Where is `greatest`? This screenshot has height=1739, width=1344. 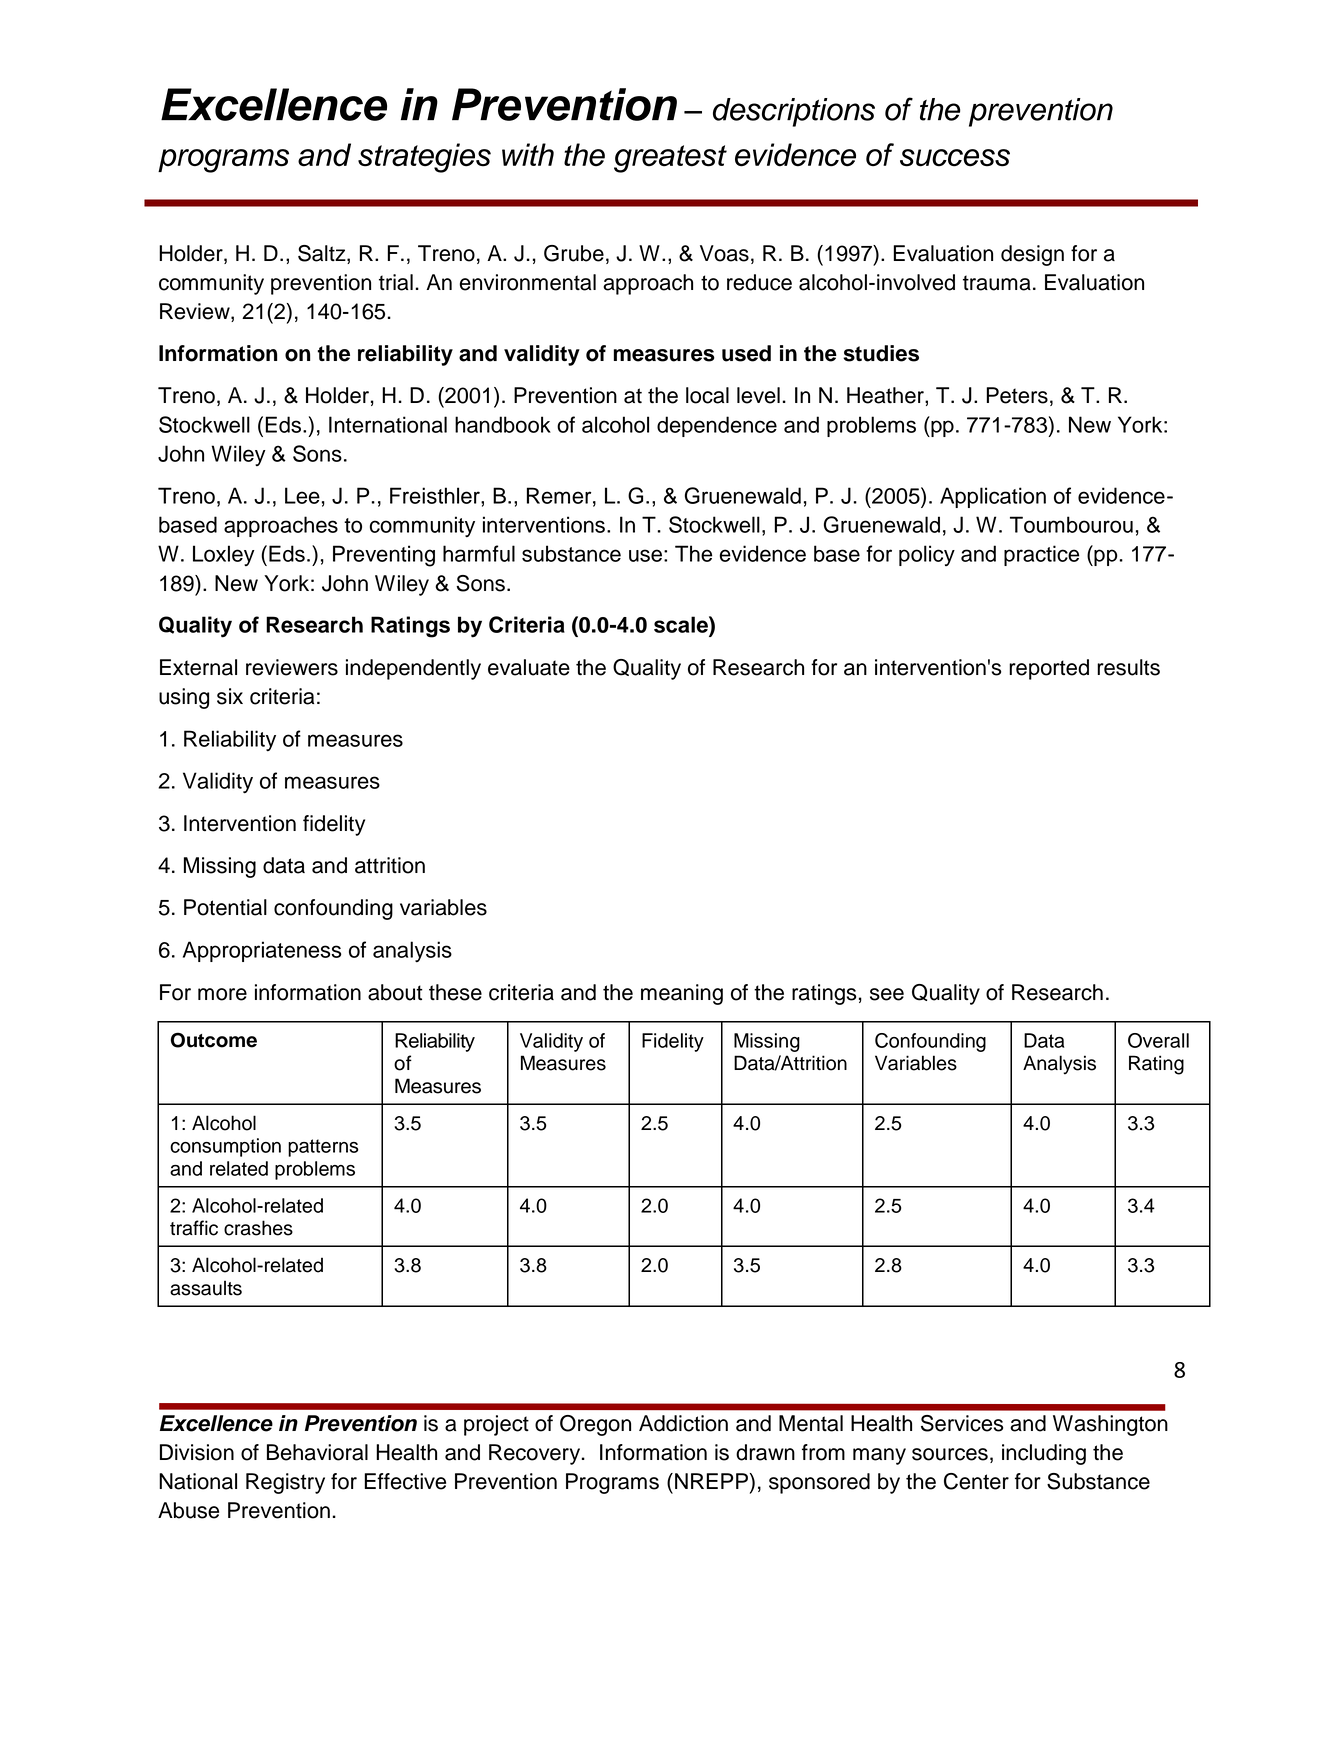
greatest is located at coordinates (670, 159).
